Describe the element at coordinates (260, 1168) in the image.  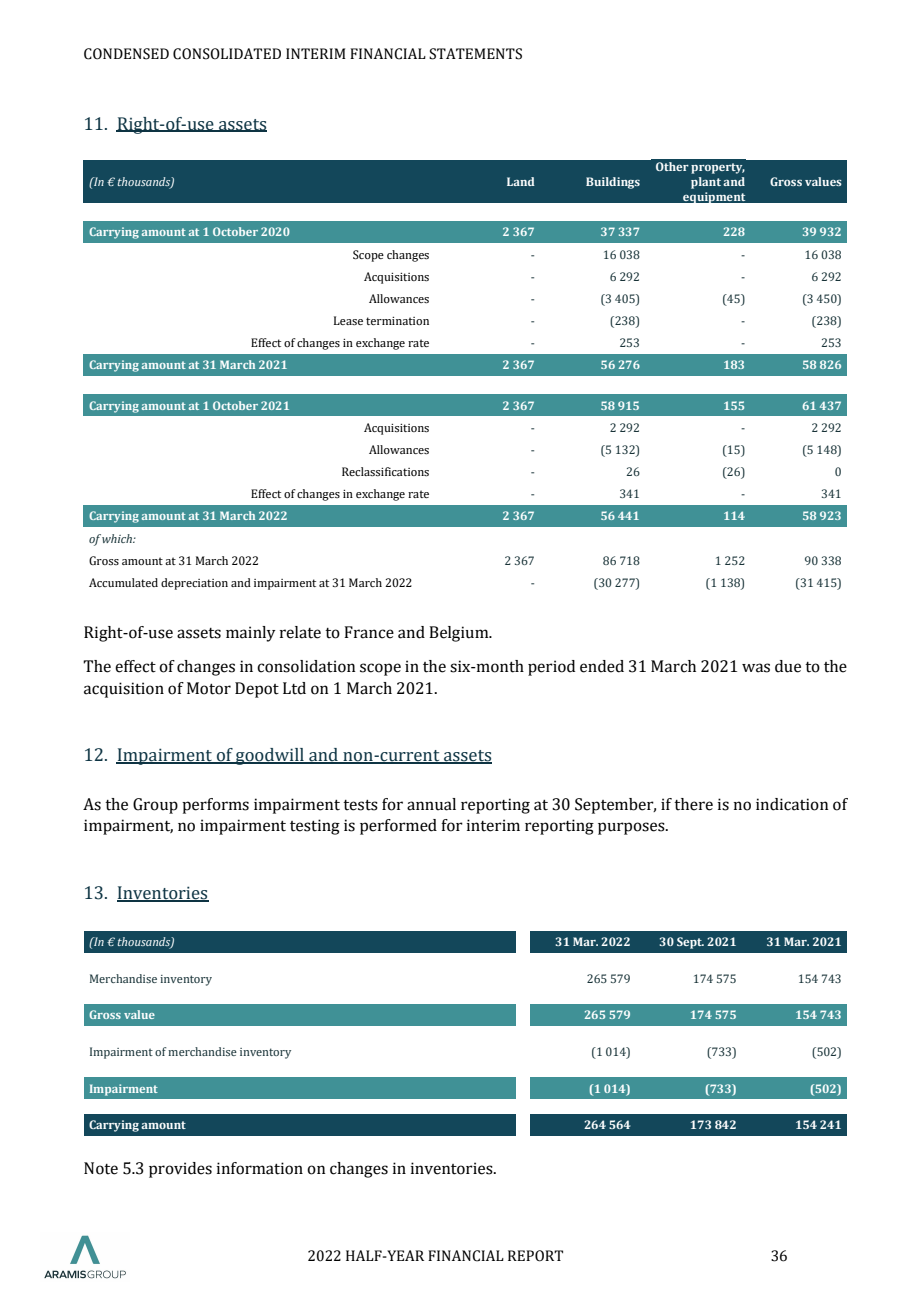
I see `information` at that location.
